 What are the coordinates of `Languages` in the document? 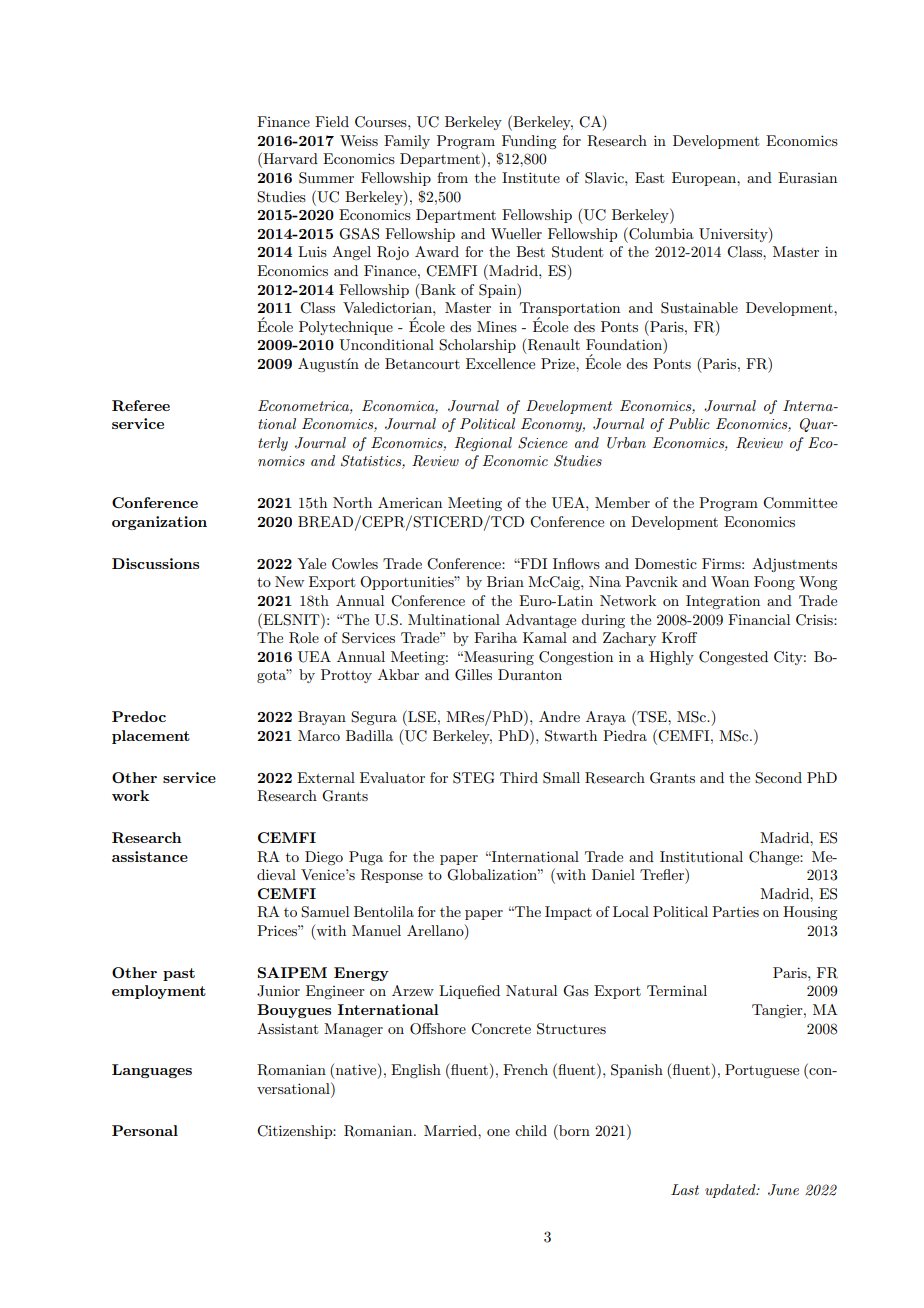 It's located at (152, 1071).
